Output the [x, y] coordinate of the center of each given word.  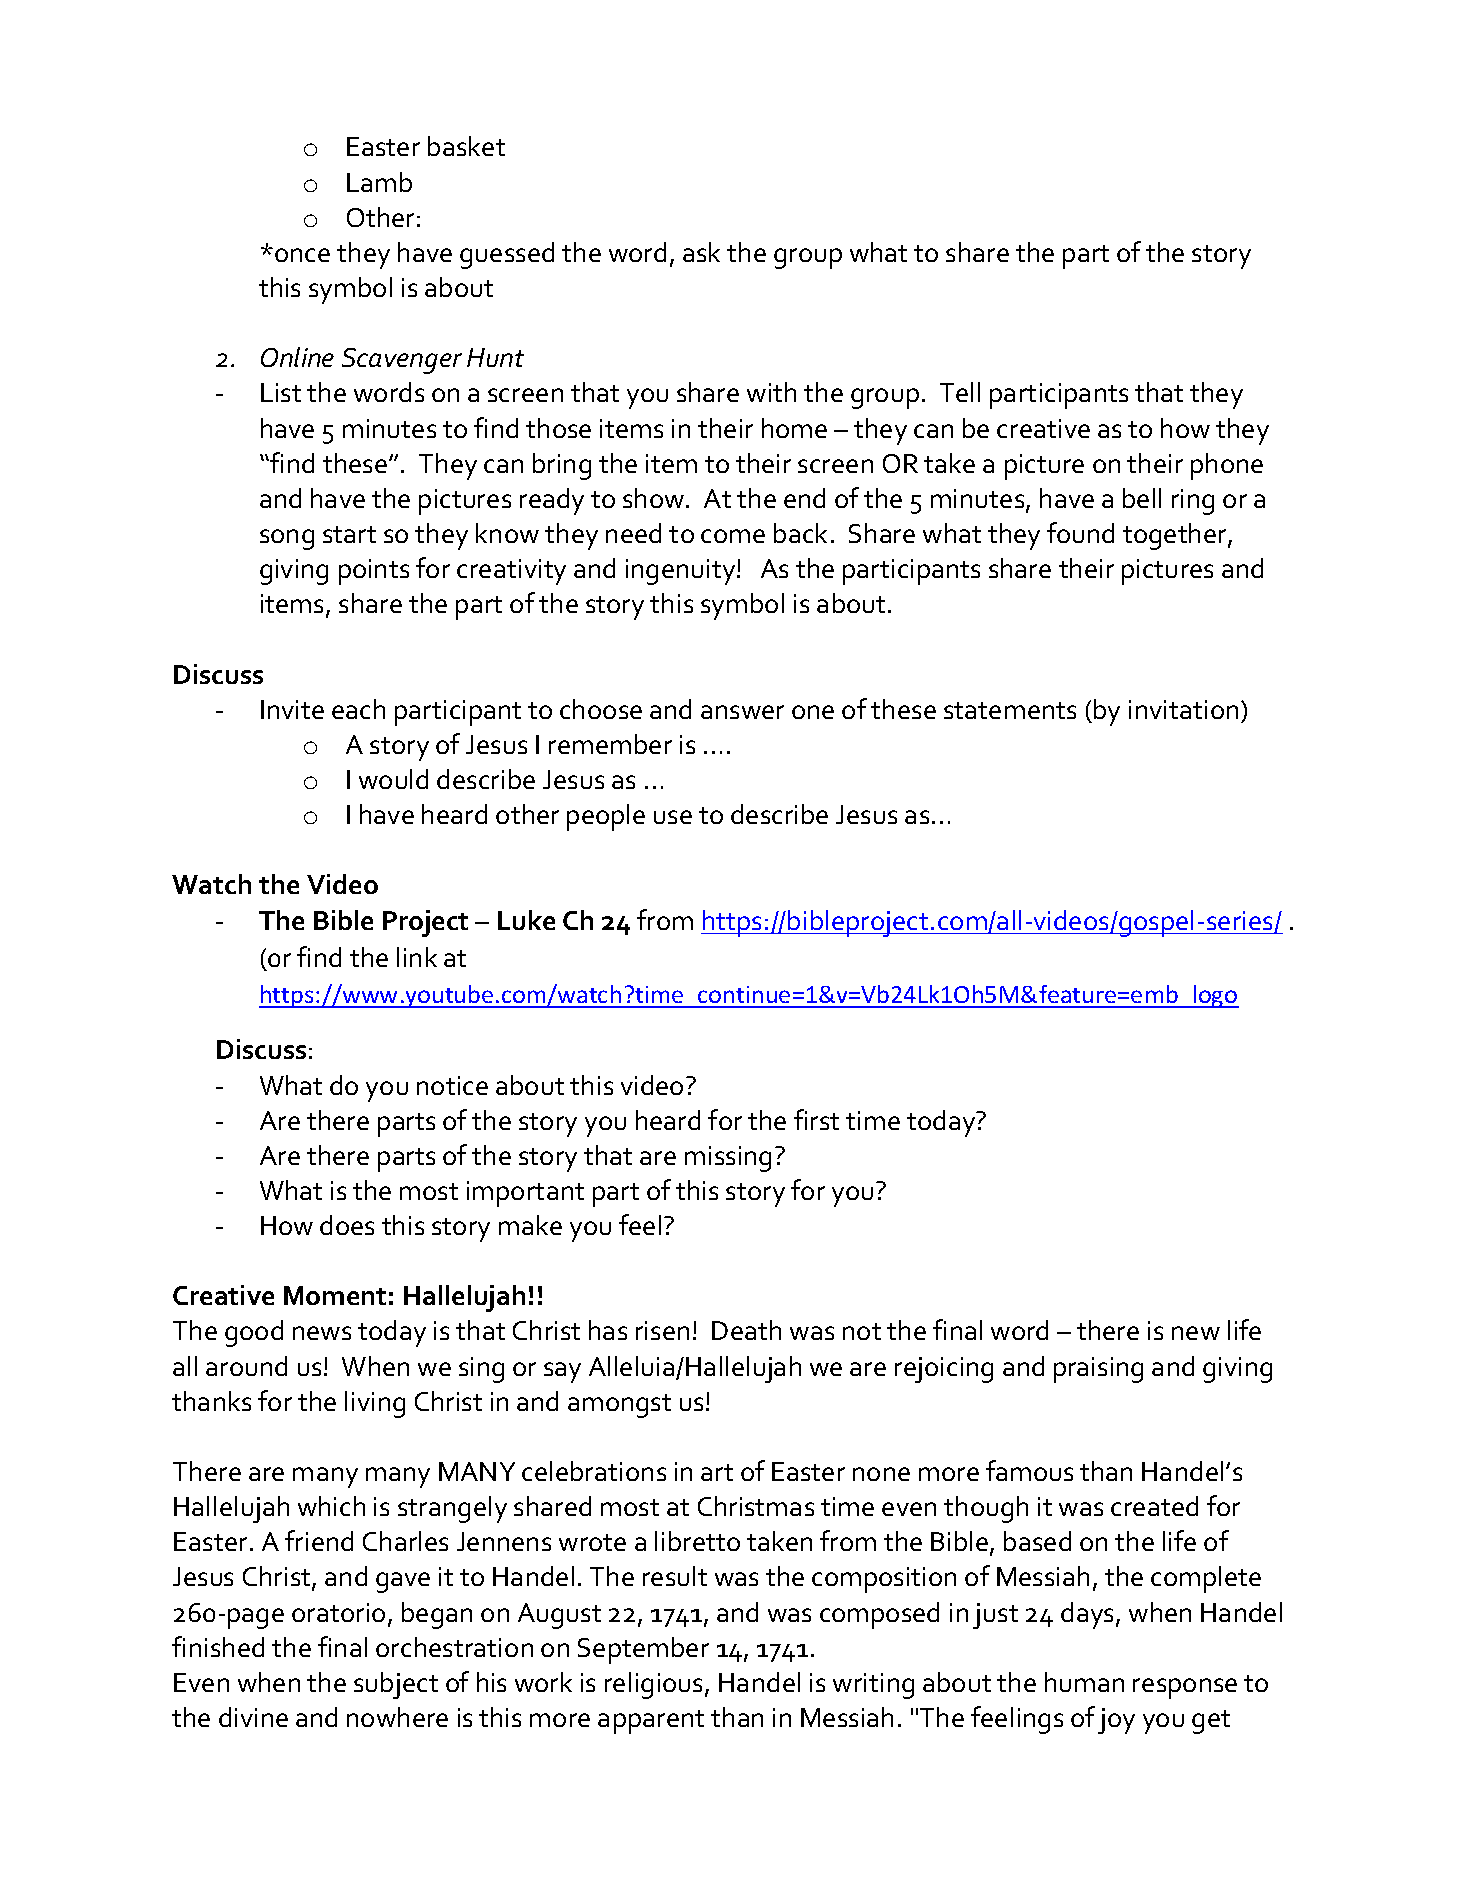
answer [742, 712]
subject [396, 1685]
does [347, 1225]
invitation [1183, 709]
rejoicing [944, 1370]
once [302, 255]
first [816, 1119]
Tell [960, 392]
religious [655, 1685]
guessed [507, 255]
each [358, 709]
